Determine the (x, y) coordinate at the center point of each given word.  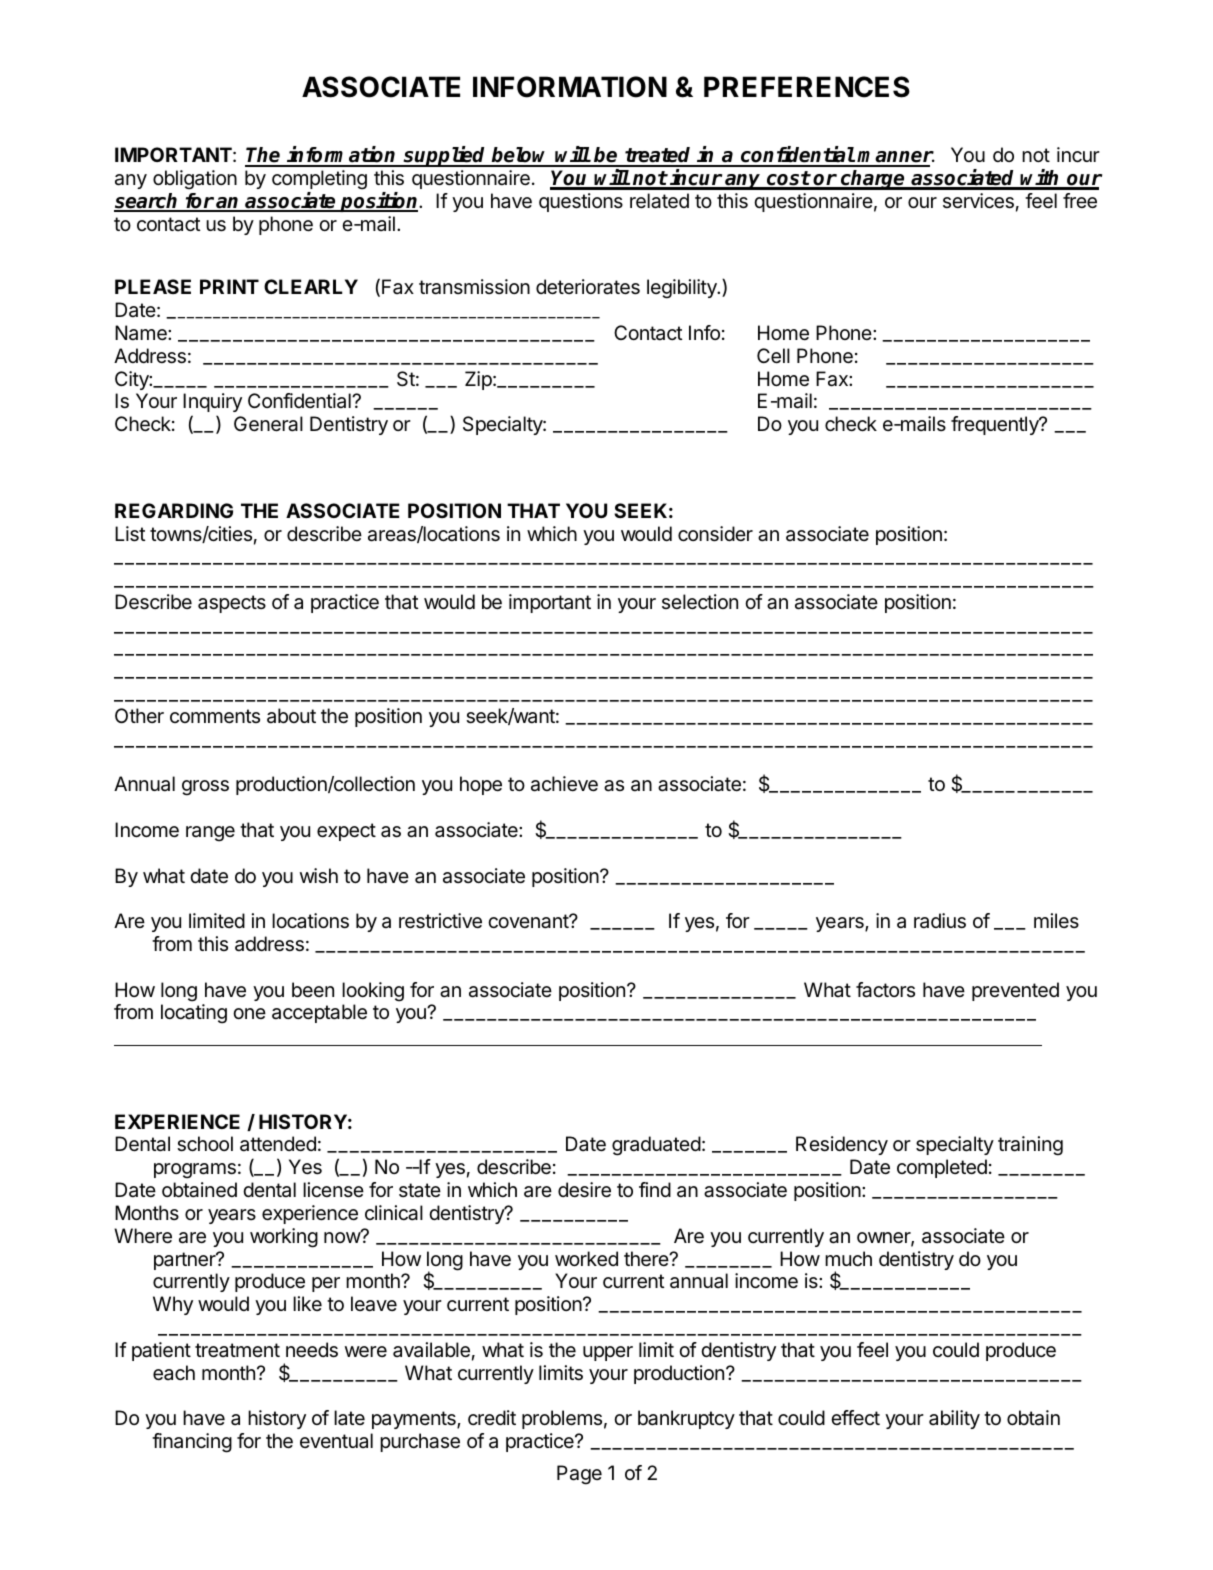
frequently (996, 425)
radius (940, 921)
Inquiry (212, 404)
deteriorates (588, 287)
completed (942, 1168)
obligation (195, 180)
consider (715, 534)
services (978, 201)
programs (195, 1171)
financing (192, 1443)
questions (581, 202)
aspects (232, 604)
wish (319, 876)
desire (584, 1190)
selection (700, 602)
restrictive (440, 921)
